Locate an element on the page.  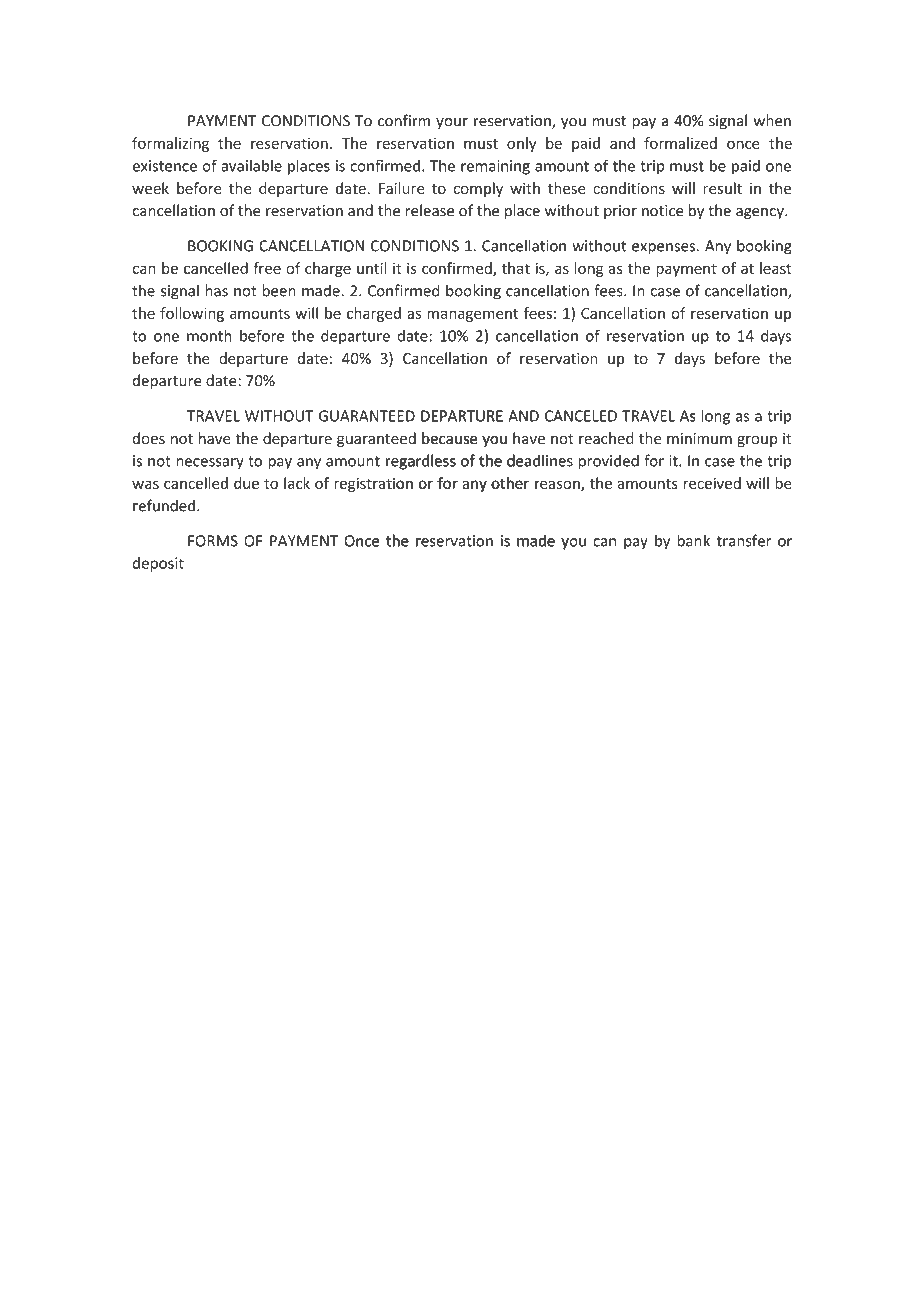
minimum is located at coordinates (699, 438).
